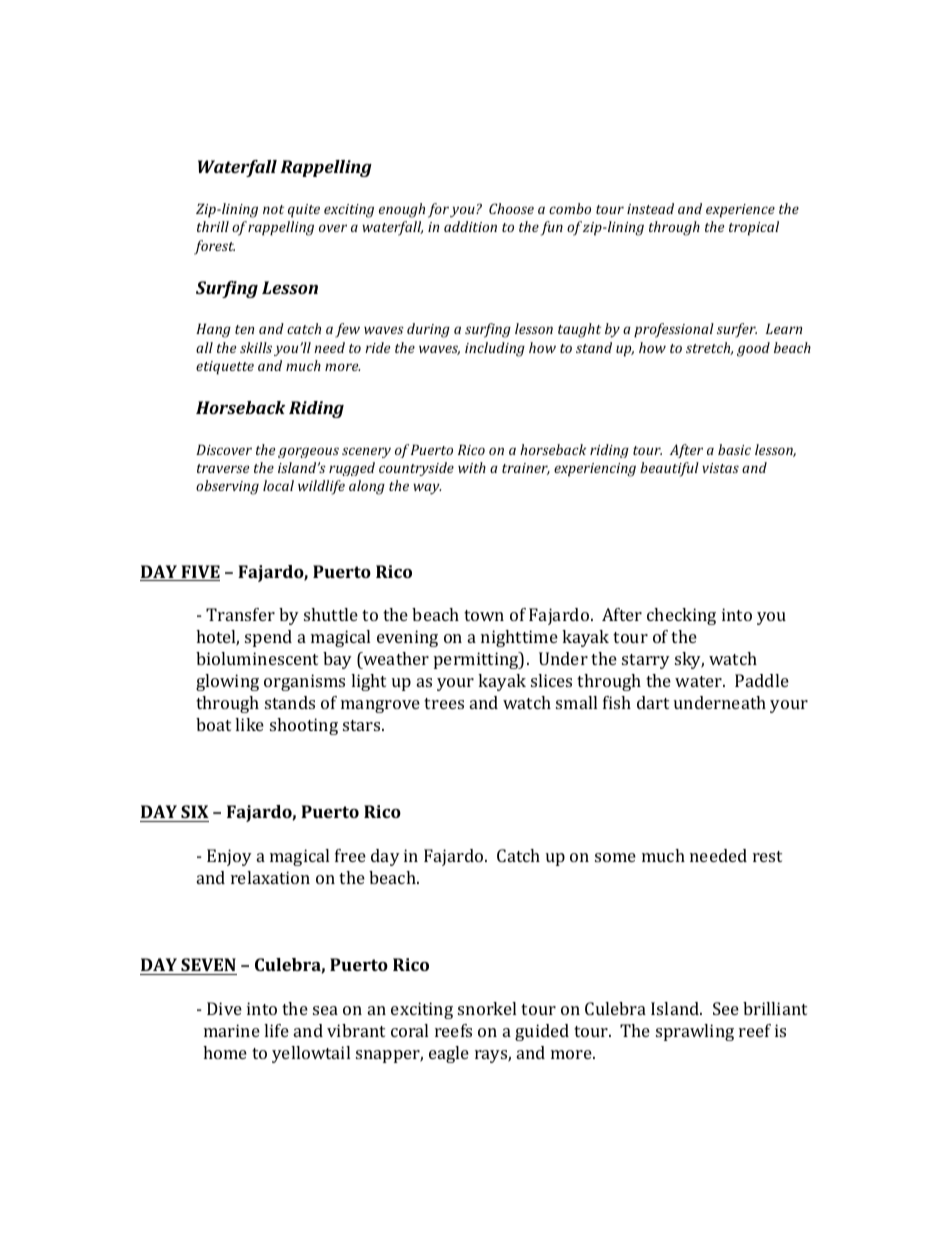  I want to click on spend, so click(268, 638).
